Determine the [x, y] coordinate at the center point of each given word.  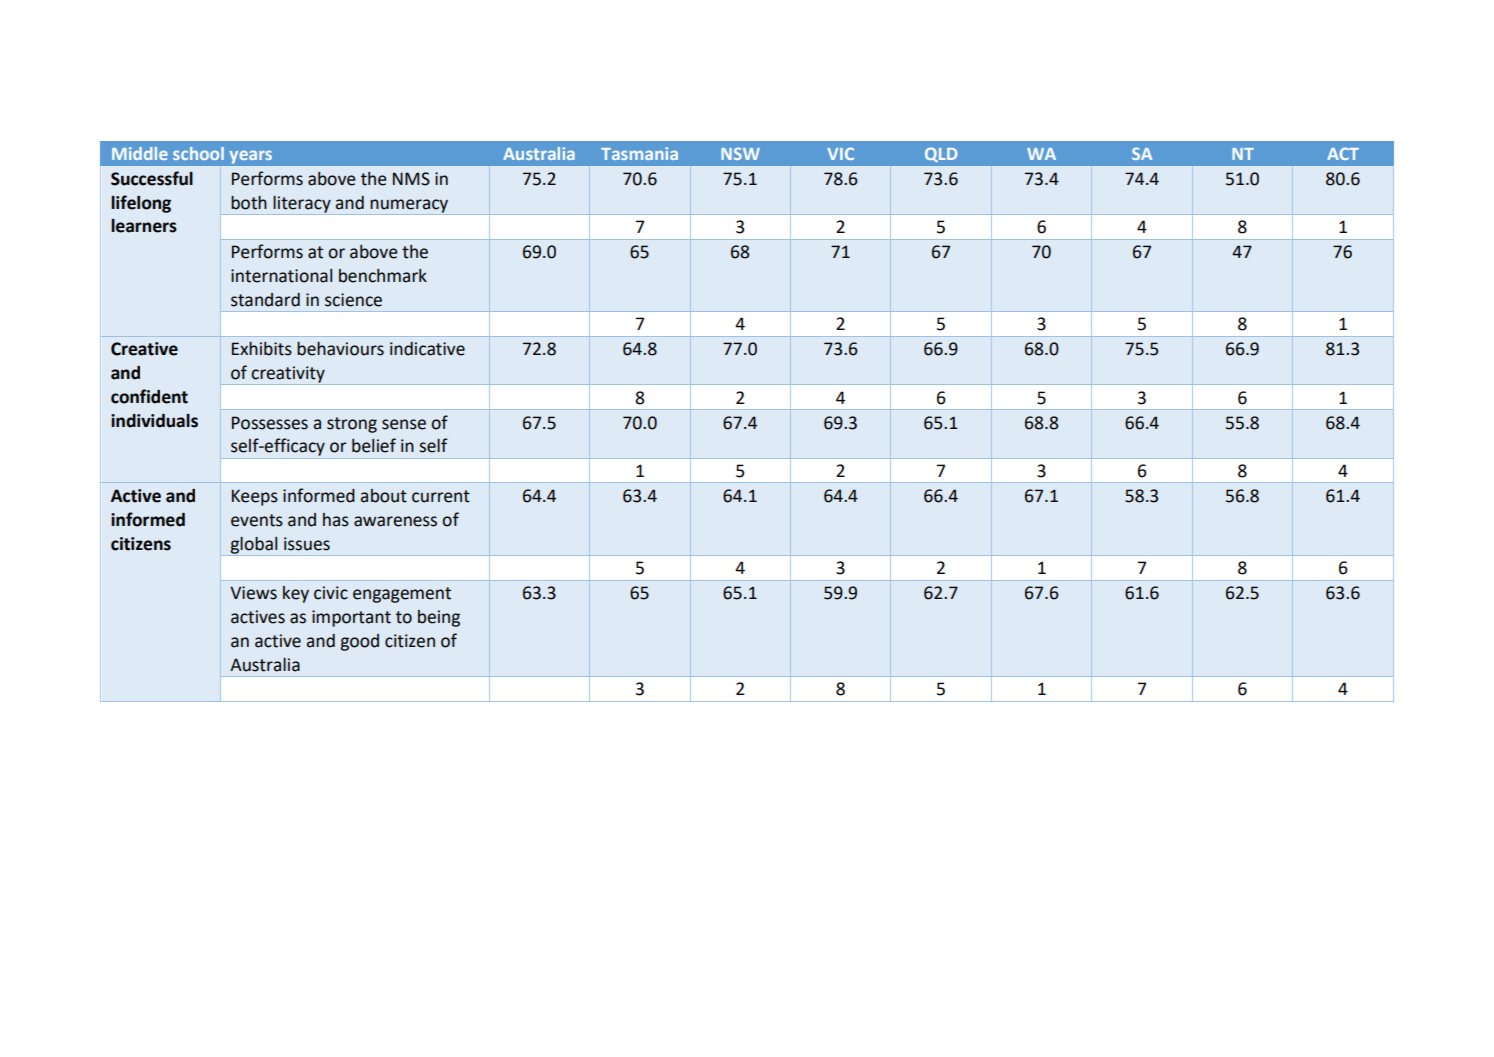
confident [149, 396]
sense [404, 424]
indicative [427, 349]
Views [253, 593]
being [439, 618]
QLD [941, 154]
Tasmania [639, 153]
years [251, 157]
